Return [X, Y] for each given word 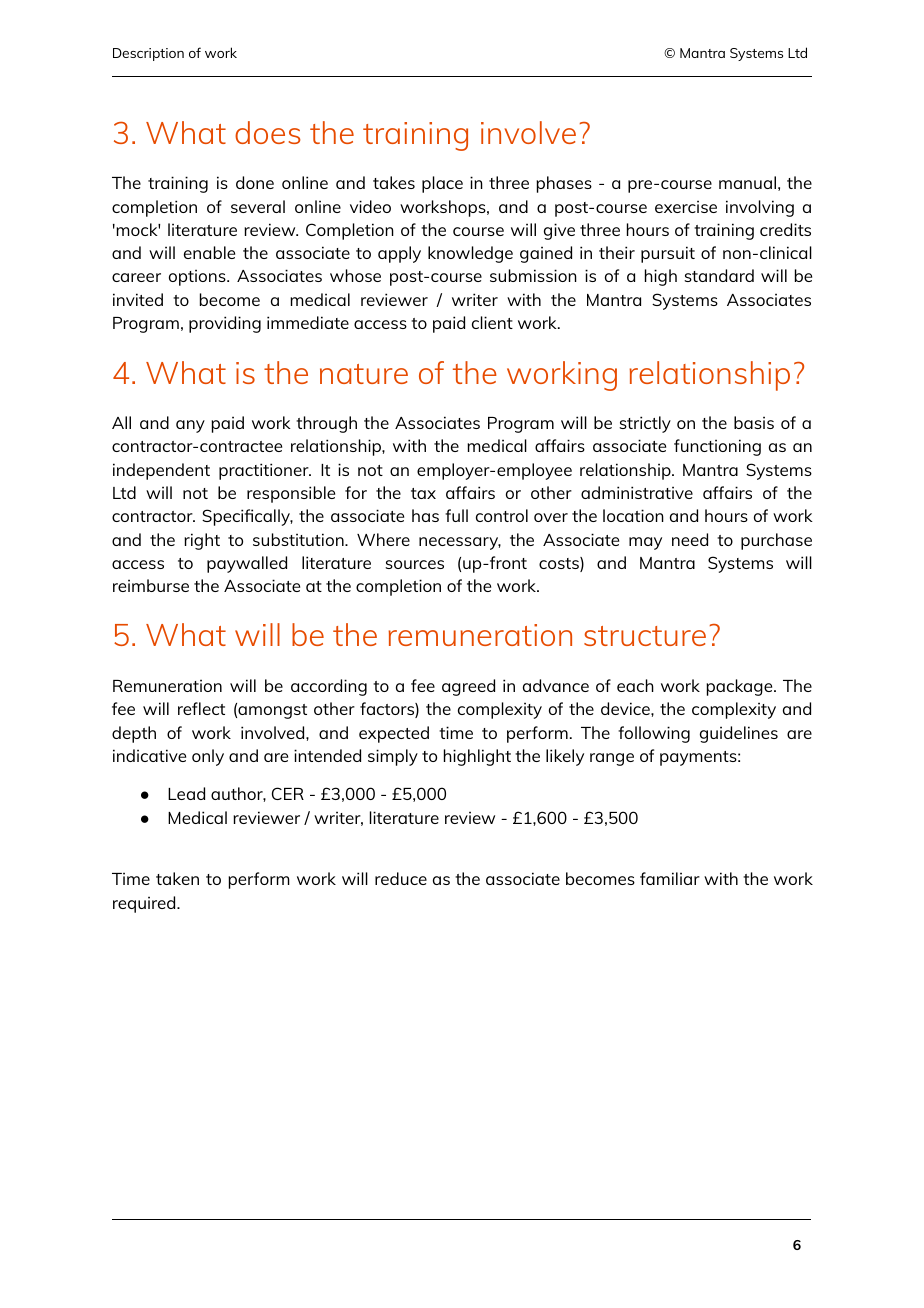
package [740, 687]
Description [148, 54]
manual [747, 182]
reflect [201, 708]
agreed [468, 687]
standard [719, 275]
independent [161, 471]
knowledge [470, 254]
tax [423, 493]
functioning [717, 447]
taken [177, 878]
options [198, 277]
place [442, 184]
